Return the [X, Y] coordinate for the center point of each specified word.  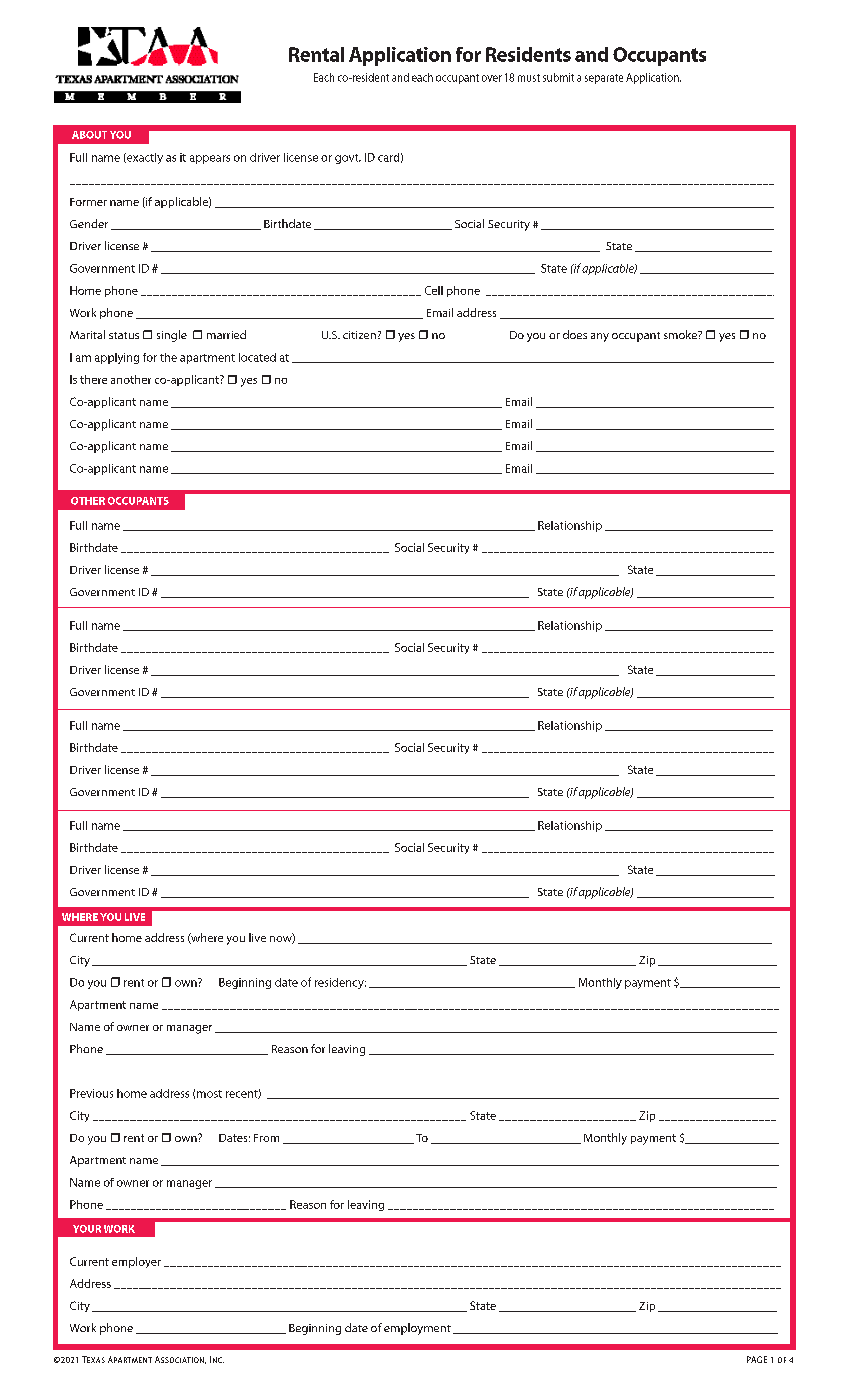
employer [136, 1262]
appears [210, 159]
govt [348, 159]
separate [604, 79]
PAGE [757, 1359]
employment [417, 1329]
